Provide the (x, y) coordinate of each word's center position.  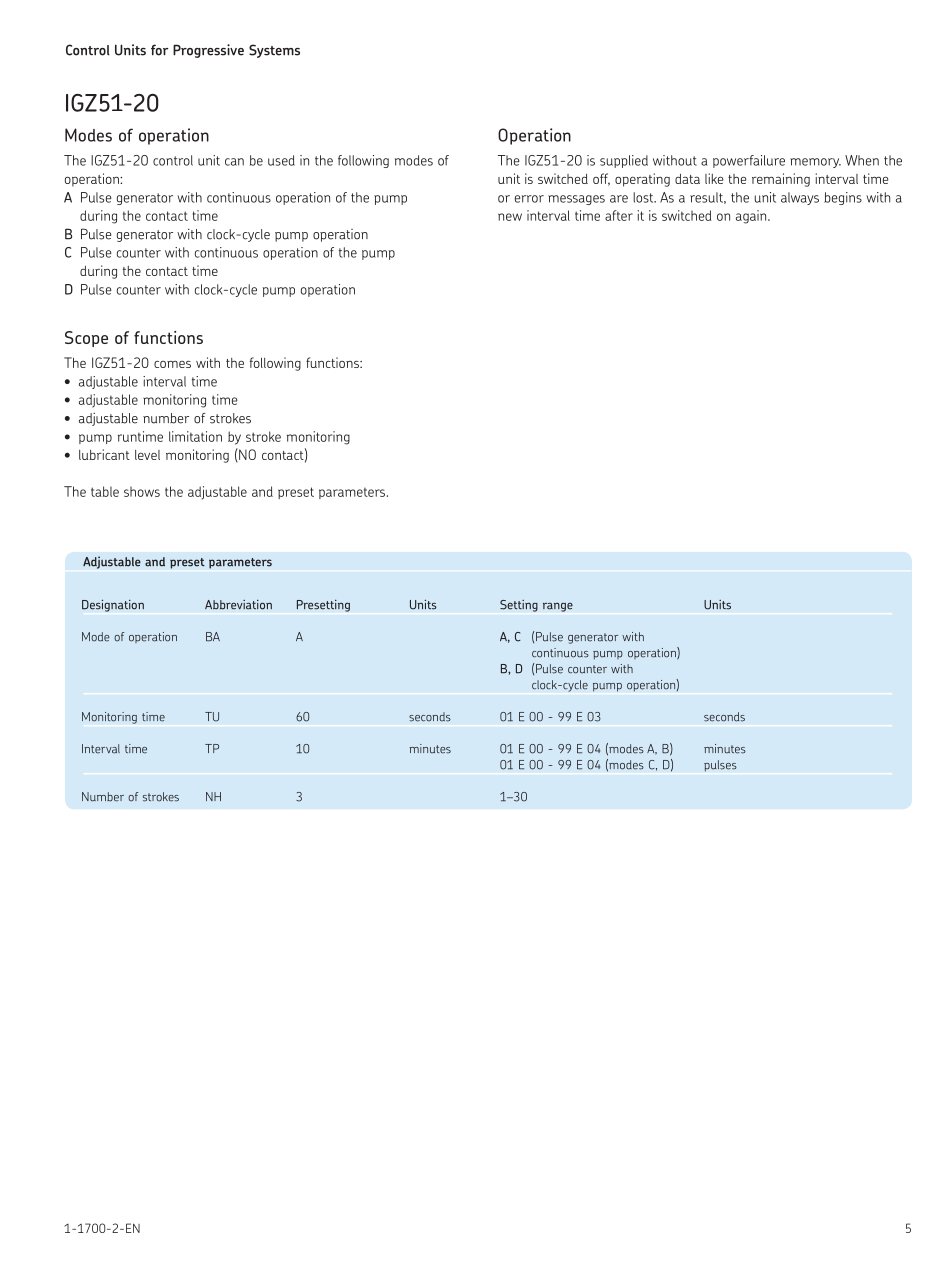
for (159, 50)
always (800, 198)
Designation (113, 605)
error (529, 199)
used (281, 160)
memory (815, 163)
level (147, 455)
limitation (195, 436)
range (558, 607)
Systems (274, 51)
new (510, 217)
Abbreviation (238, 605)
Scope (86, 339)
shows (142, 492)
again (752, 217)
